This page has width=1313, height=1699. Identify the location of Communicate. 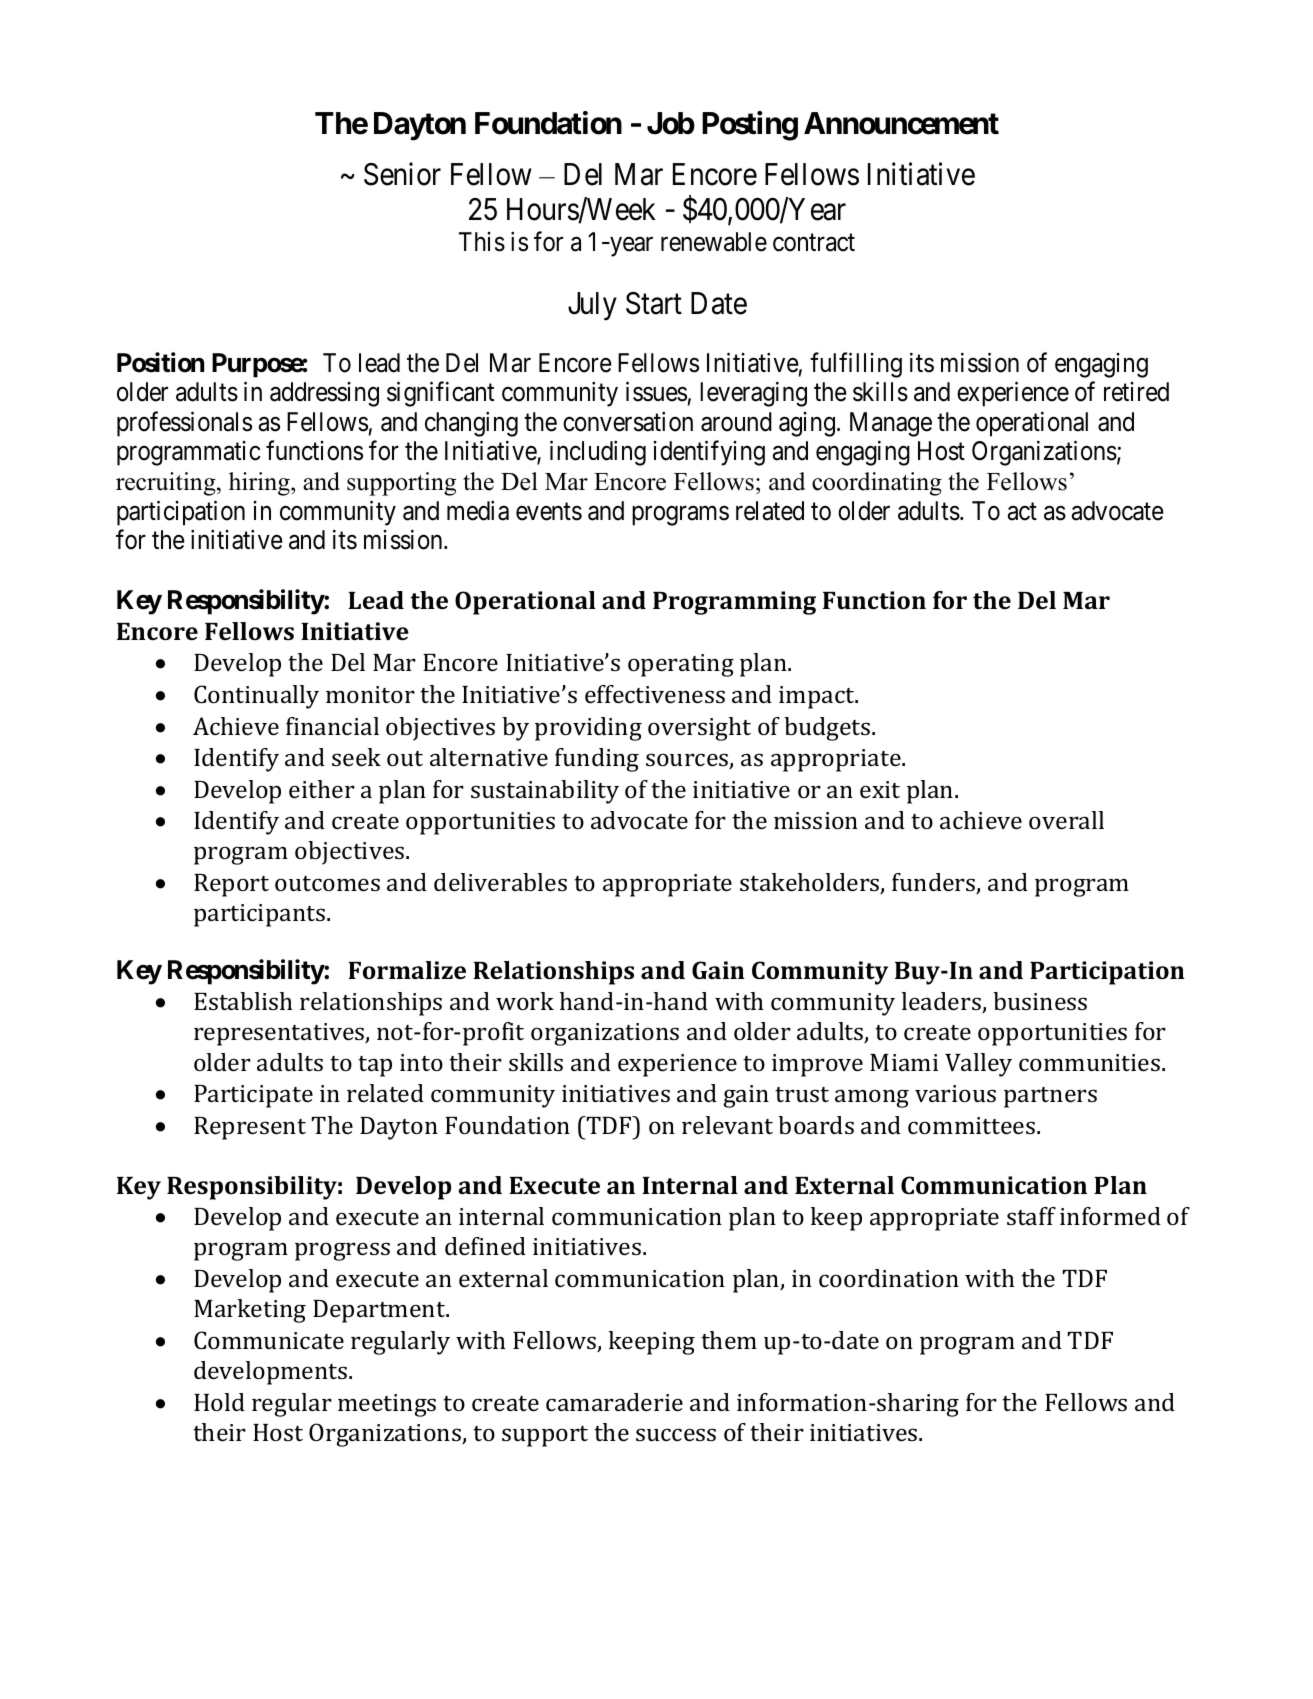
(269, 1340).
